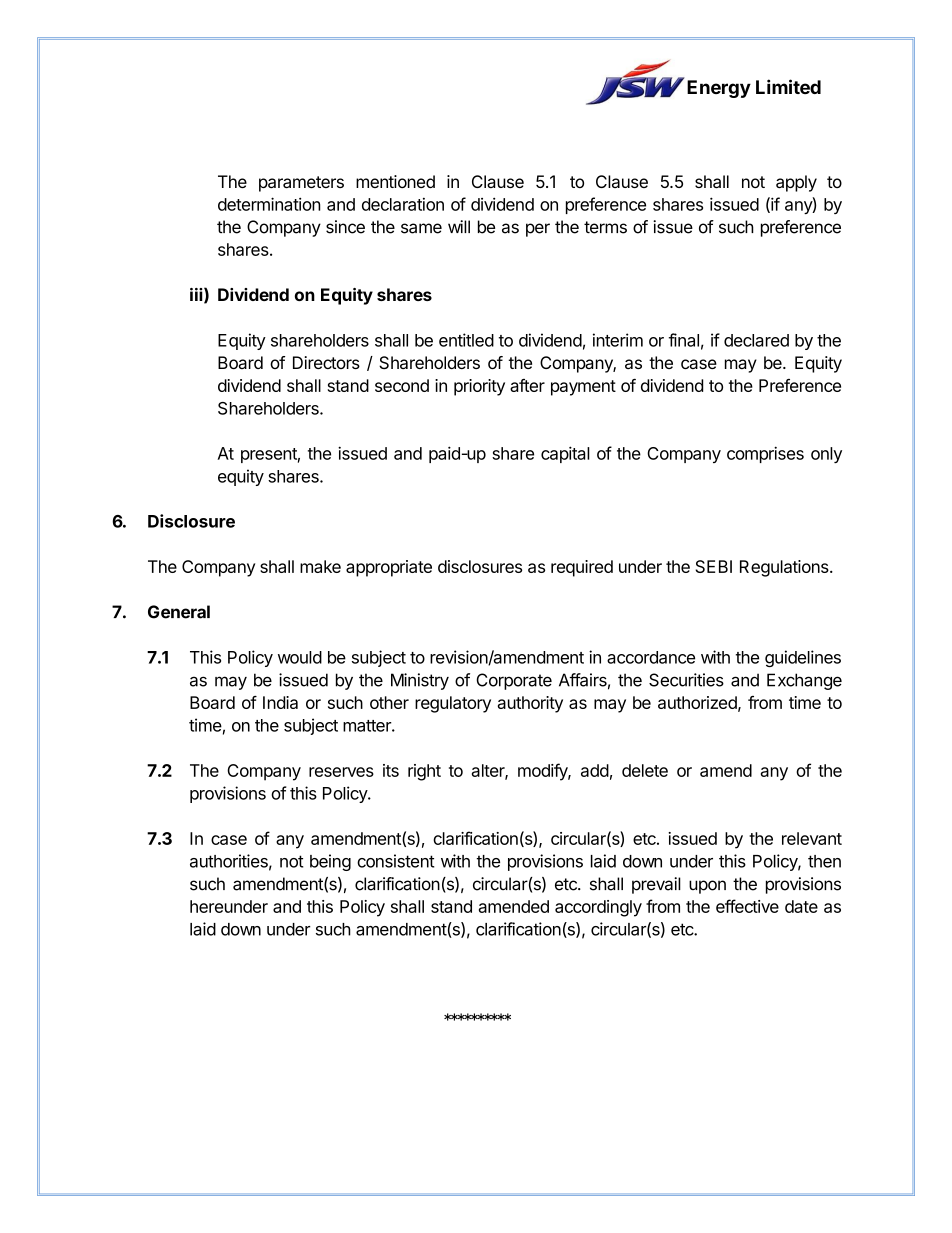 This image has width=952, height=1233. I want to click on comprises, so click(765, 454).
